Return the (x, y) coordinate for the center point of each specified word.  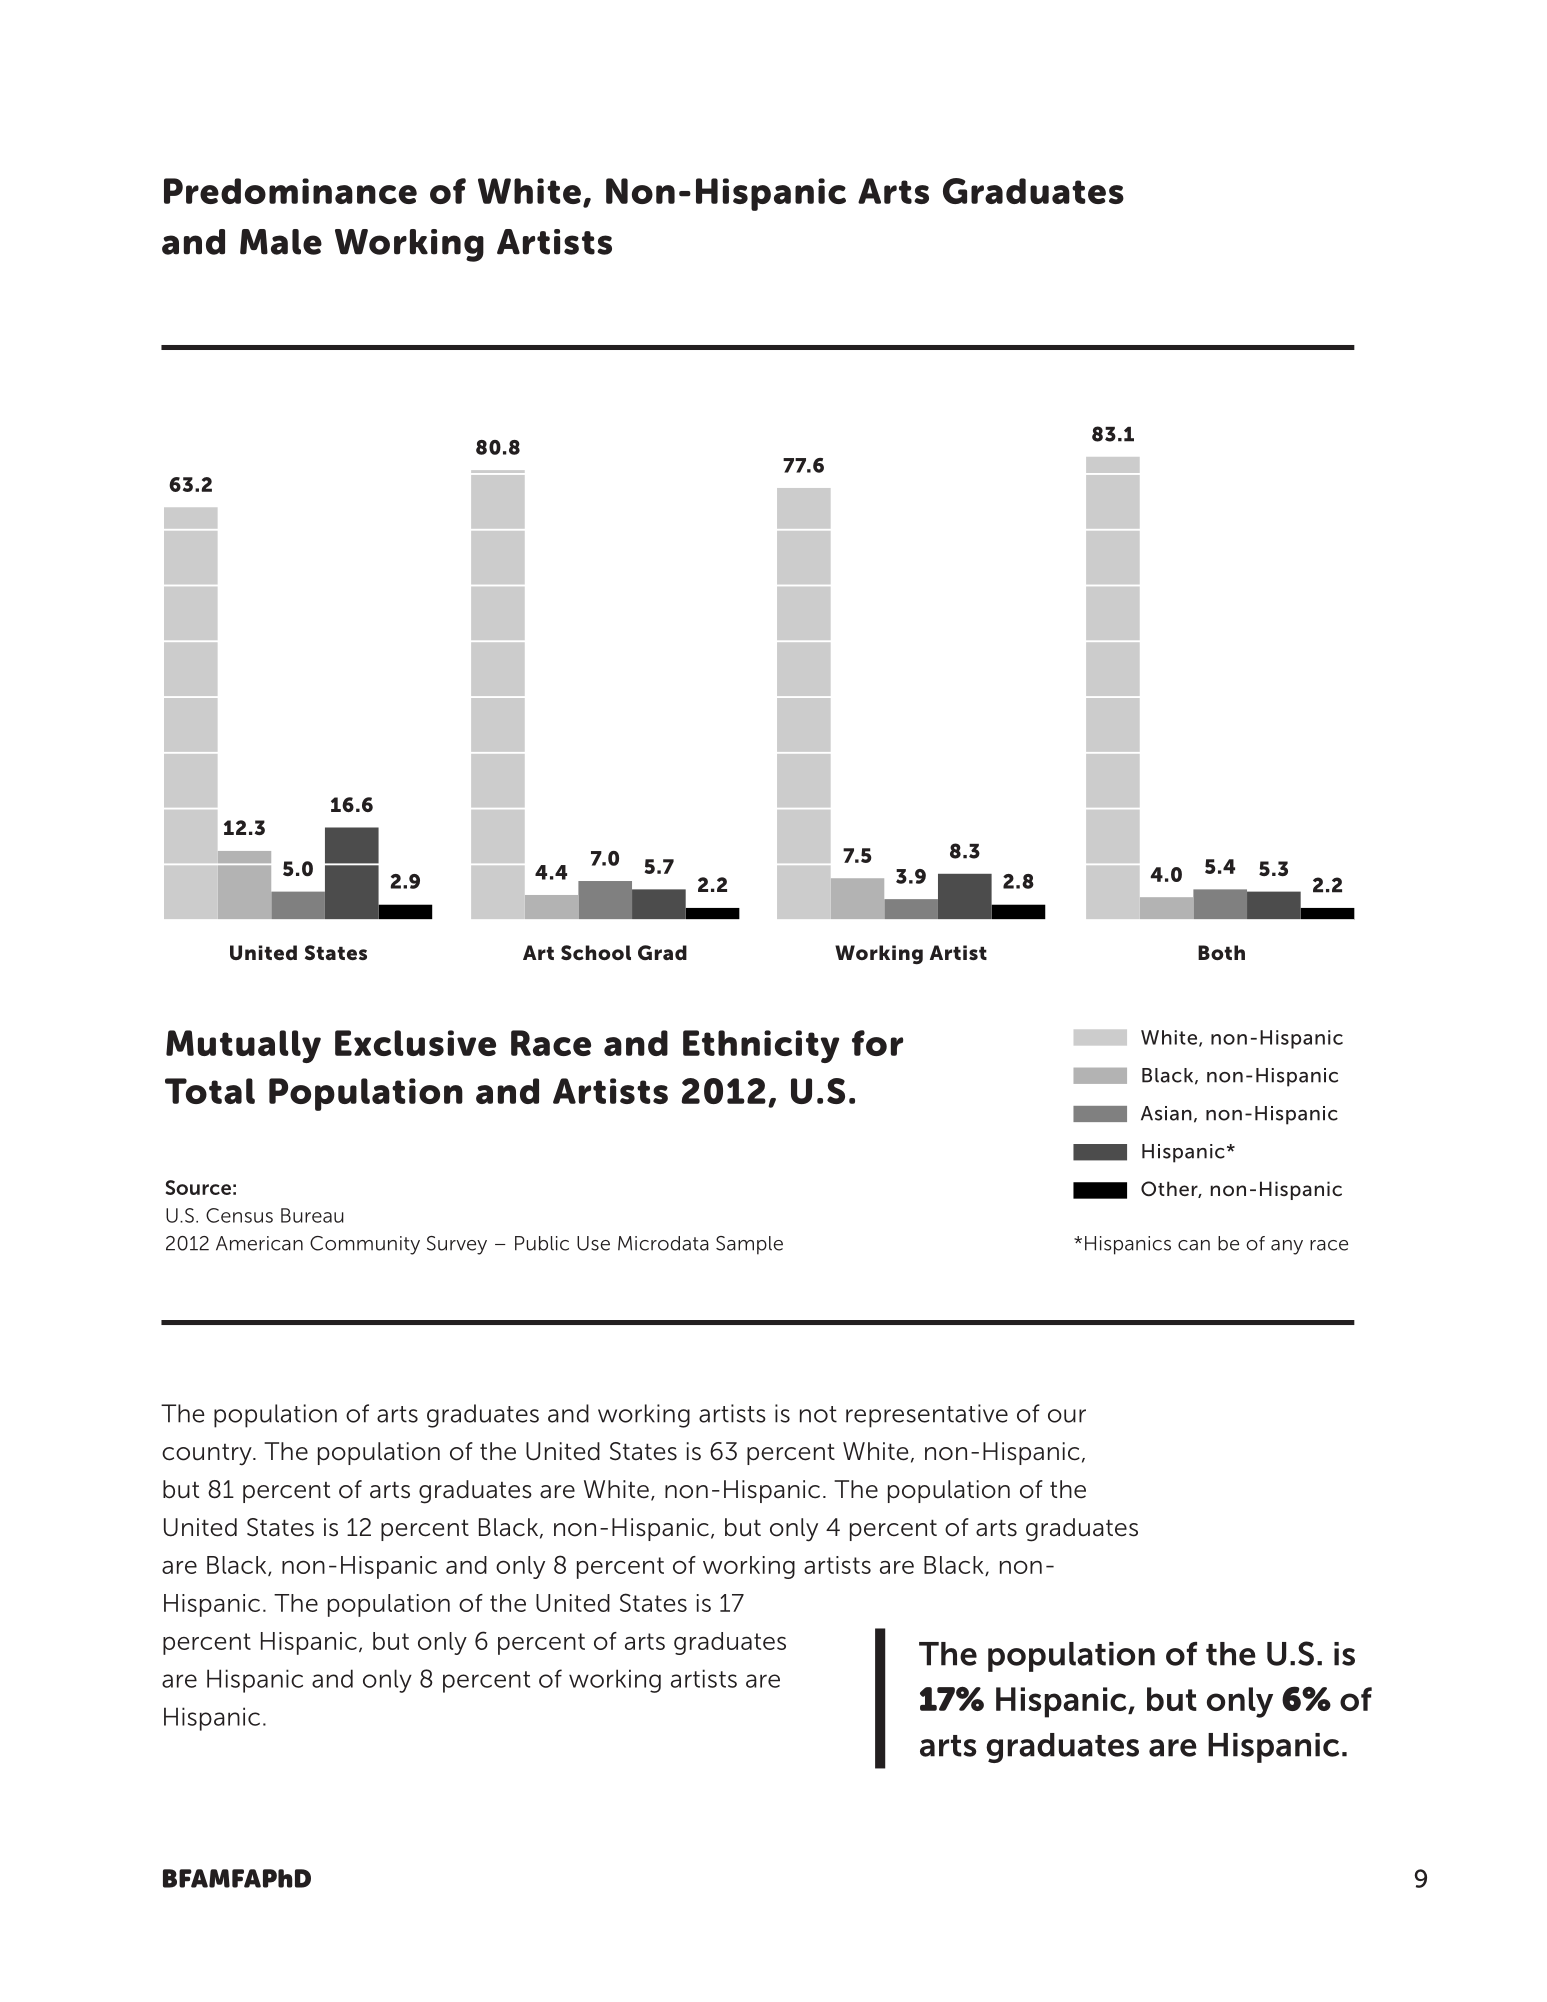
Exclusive (415, 1043)
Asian (1166, 1113)
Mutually (243, 1046)
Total (210, 1091)
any (1287, 1247)
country (208, 1455)
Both (1221, 952)
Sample (749, 1245)
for (877, 1043)
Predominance (290, 191)
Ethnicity (761, 1046)
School (596, 952)
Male (281, 242)
